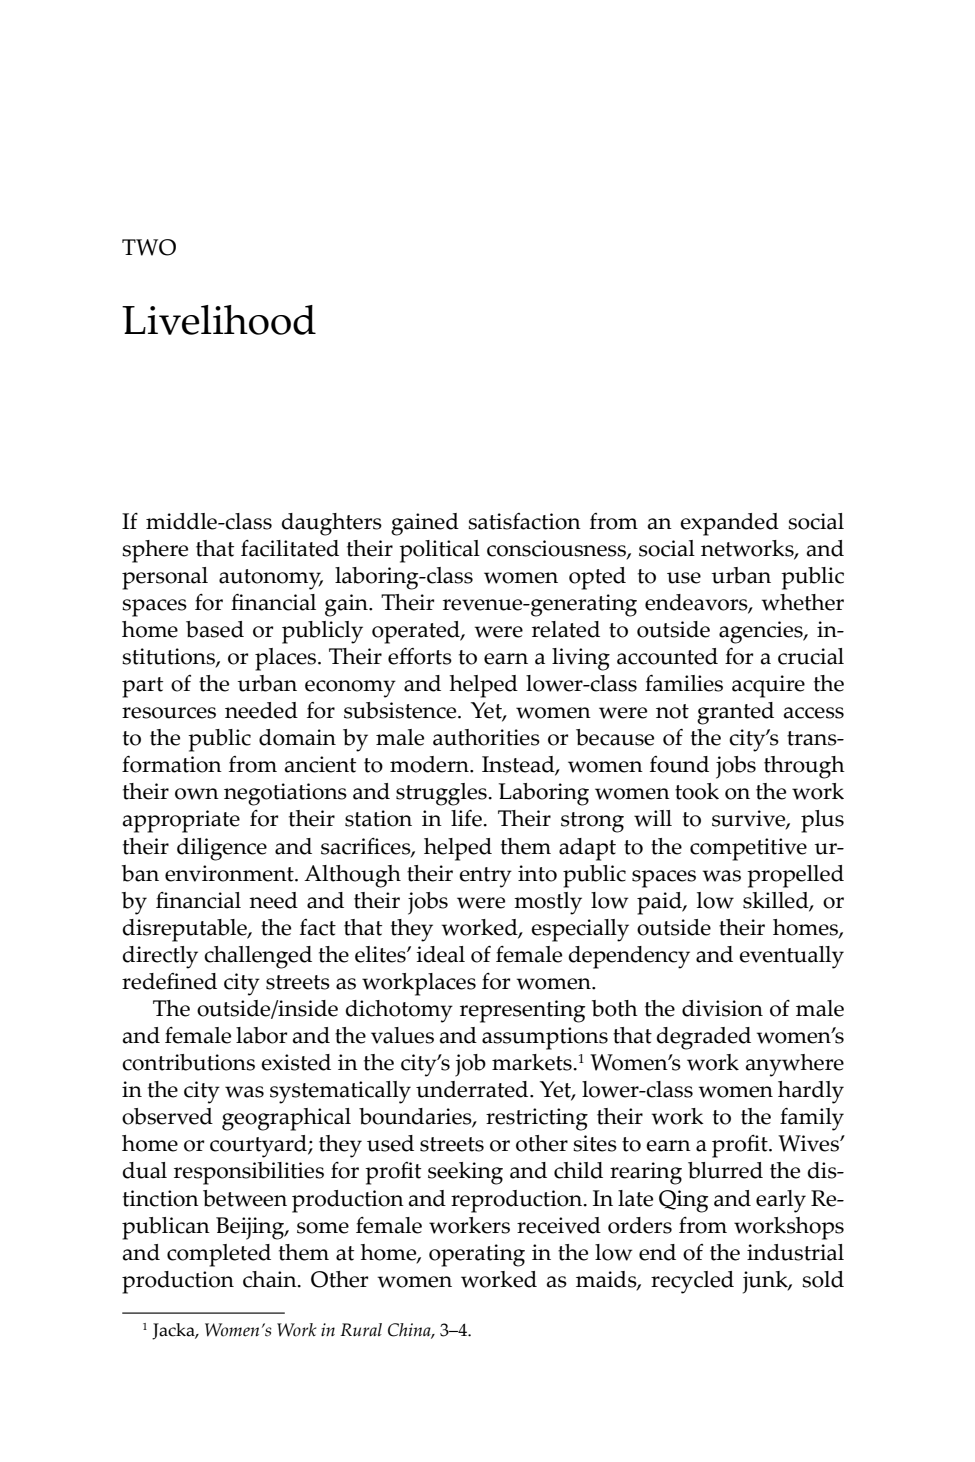 This screenshot has width=975, height=1462. Describe the element at coordinates (258, 957) in the screenshot. I see `challenged` at that location.
